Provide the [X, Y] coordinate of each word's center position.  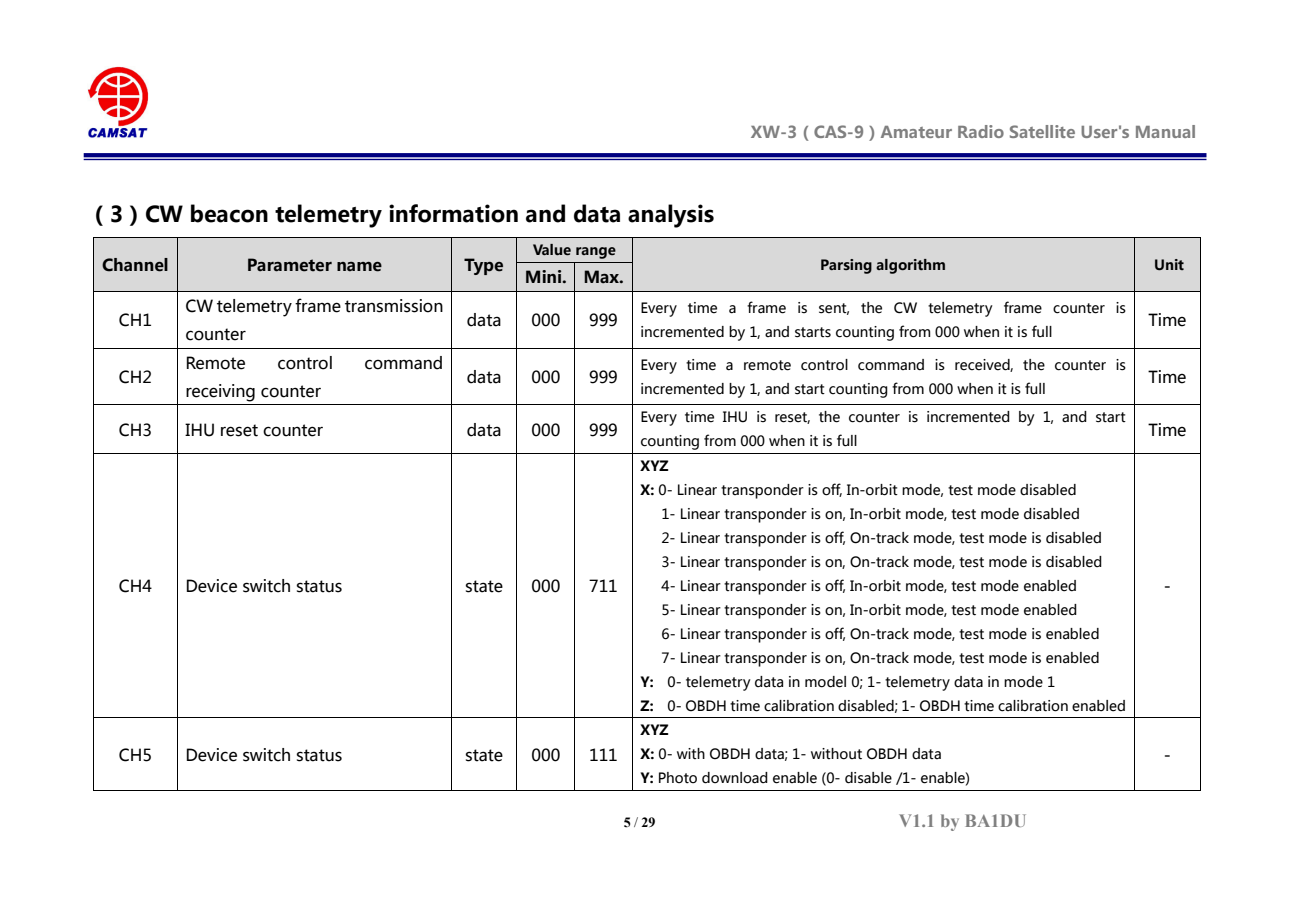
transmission [394, 306]
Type [483, 266]
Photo [678, 778]
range [596, 253]
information [453, 213]
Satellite [1042, 131]
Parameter [290, 265]
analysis [671, 216]
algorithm [910, 266]
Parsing [846, 266]
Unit [1169, 265]
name [359, 267]
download [735, 778]
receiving [220, 393]
